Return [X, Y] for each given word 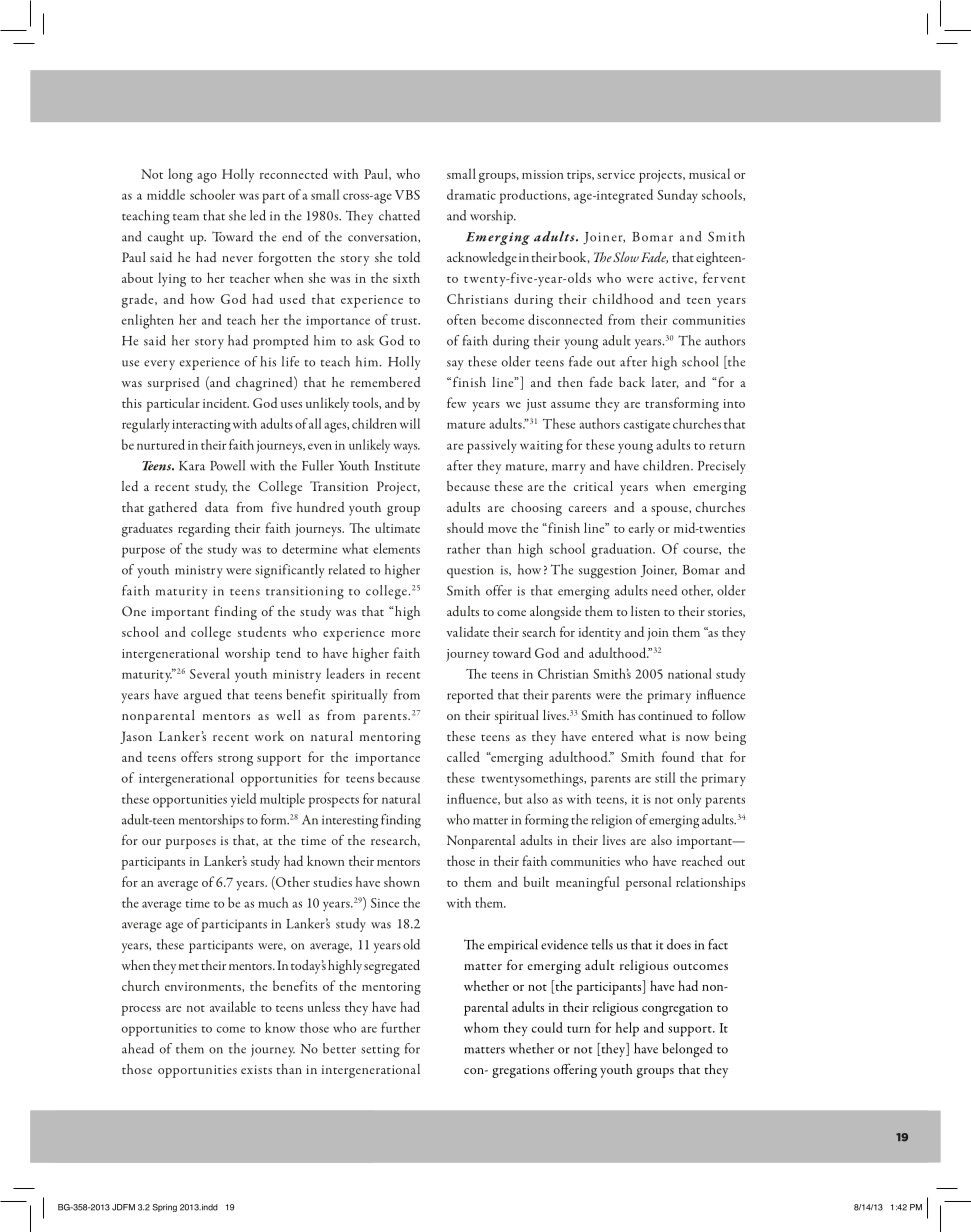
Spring [164, 1208]
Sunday [677, 196]
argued [203, 696]
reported [470, 696]
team [186, 217]
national [690, 673]
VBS [407, 195]
